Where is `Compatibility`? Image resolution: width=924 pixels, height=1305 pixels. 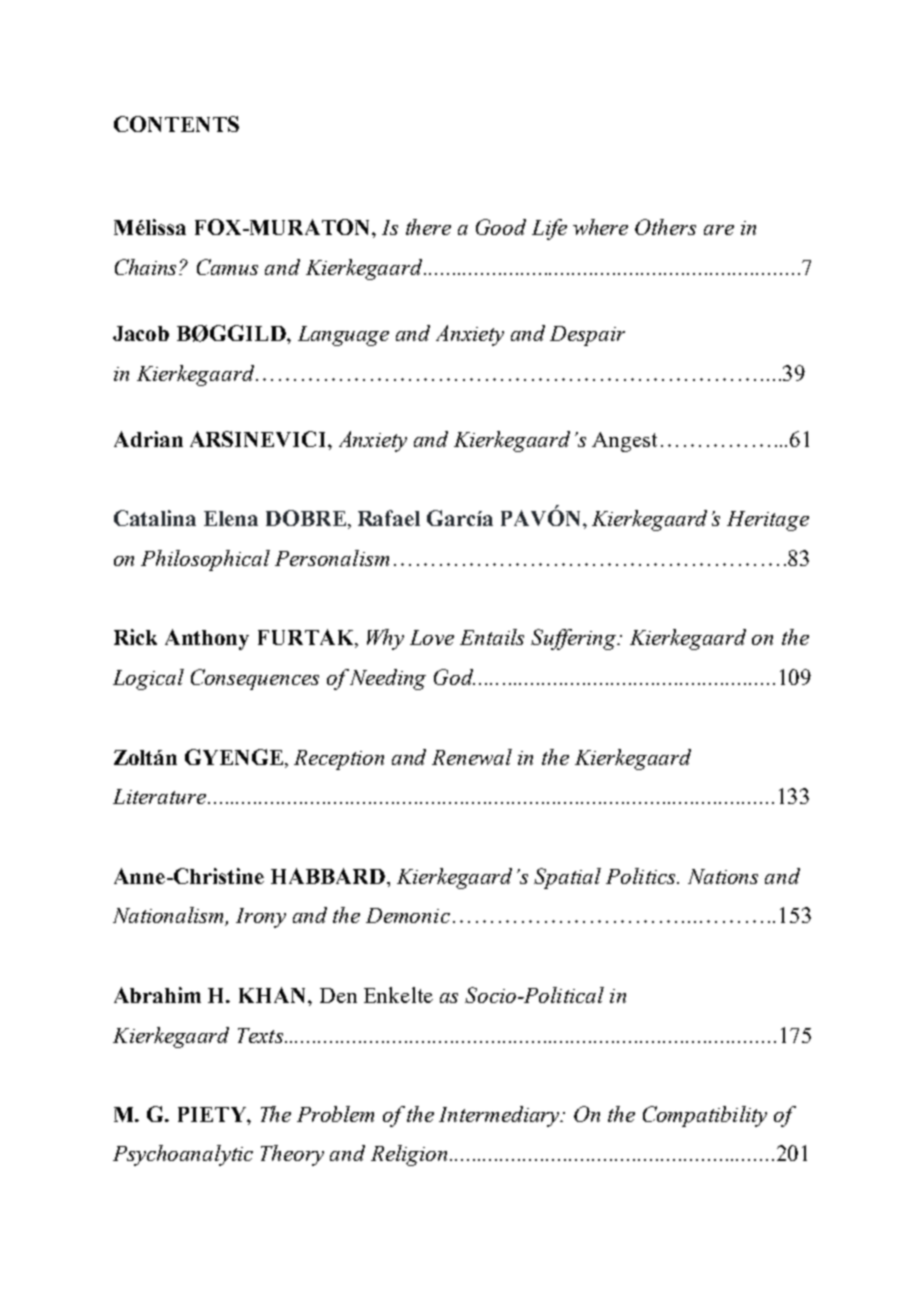 Compatibility is located at coordinates (705, 1116).
